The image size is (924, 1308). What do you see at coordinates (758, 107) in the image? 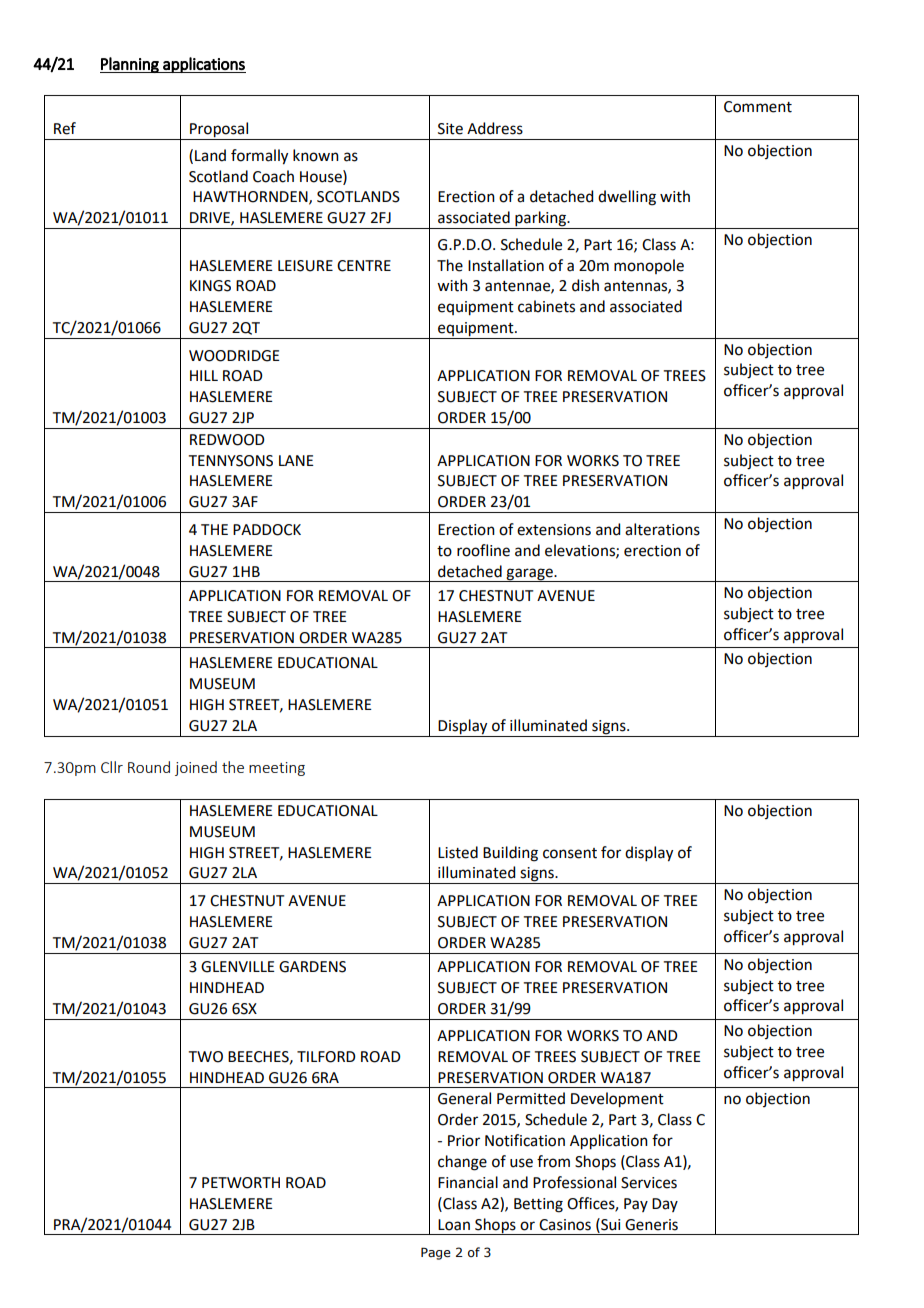
I see `Comment` at bounding box center [758, 107].
